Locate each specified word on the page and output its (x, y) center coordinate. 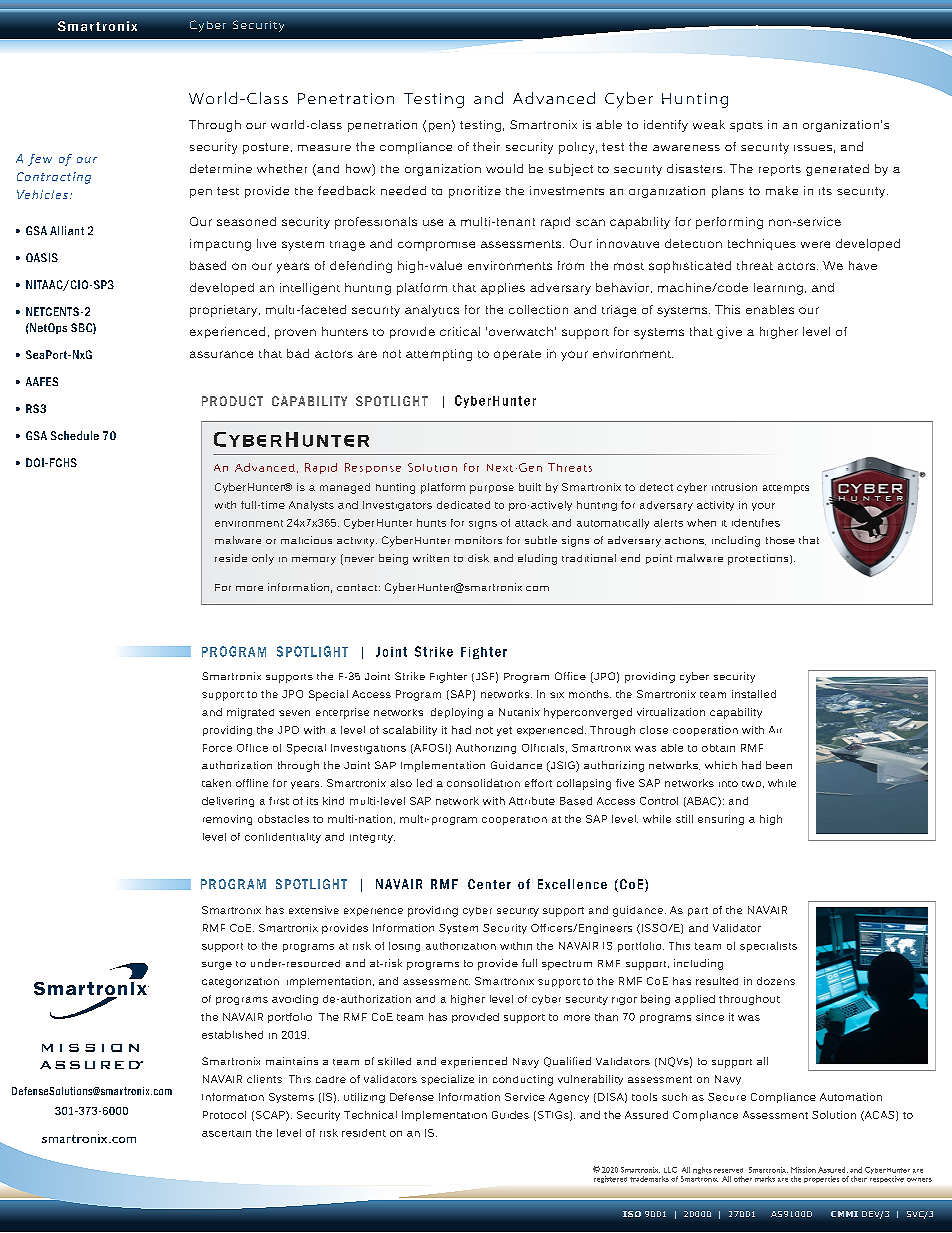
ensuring (721, 820)
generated (837, 170)
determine (221, 168)
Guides (510, 1115)
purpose (492, 489)
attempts (786, 489)
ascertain (226, 1133)
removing (227, 820)
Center (489, 884)
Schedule (75, 435)
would (504, 168)
